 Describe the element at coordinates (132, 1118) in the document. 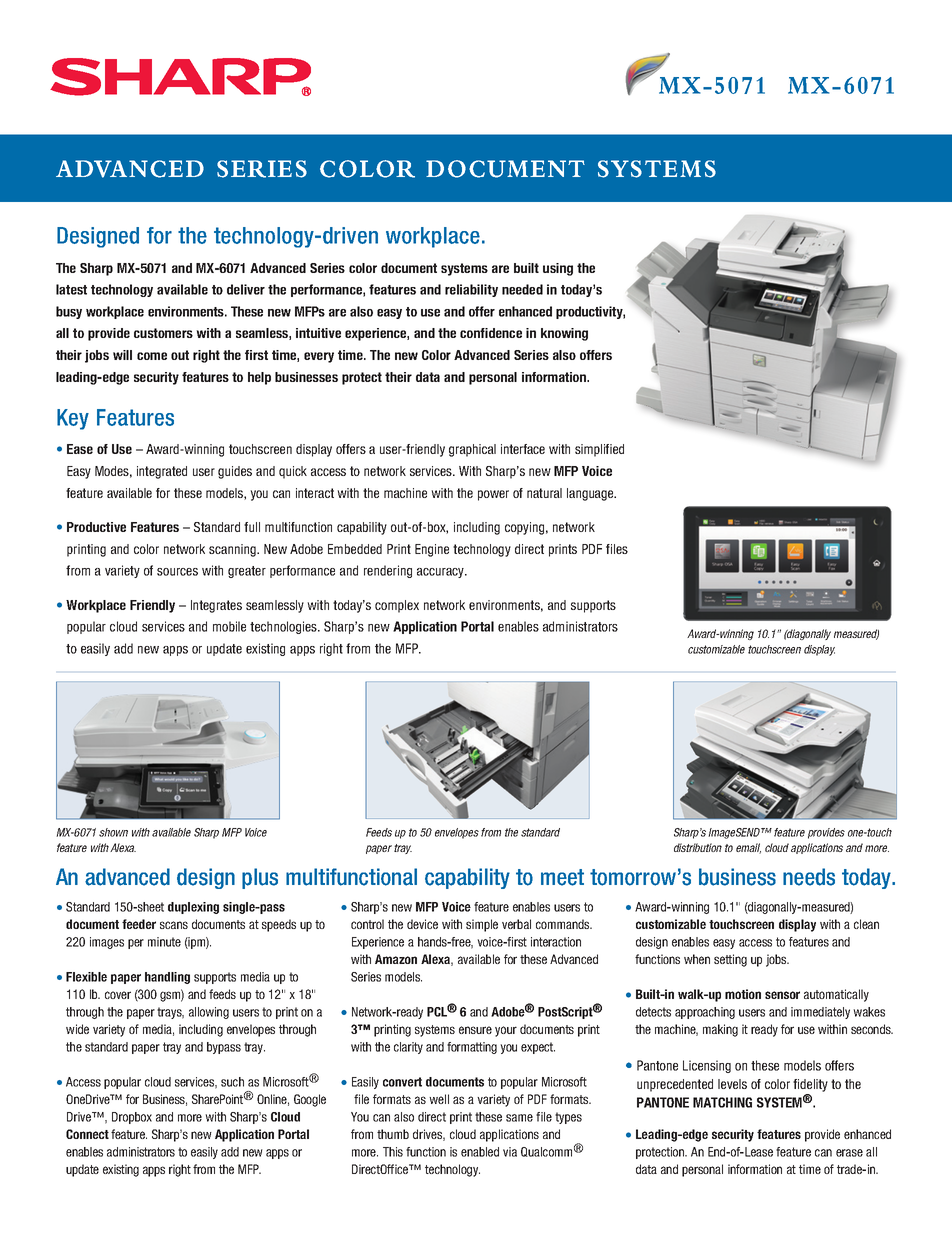

I see `Dropbox` at that location.
